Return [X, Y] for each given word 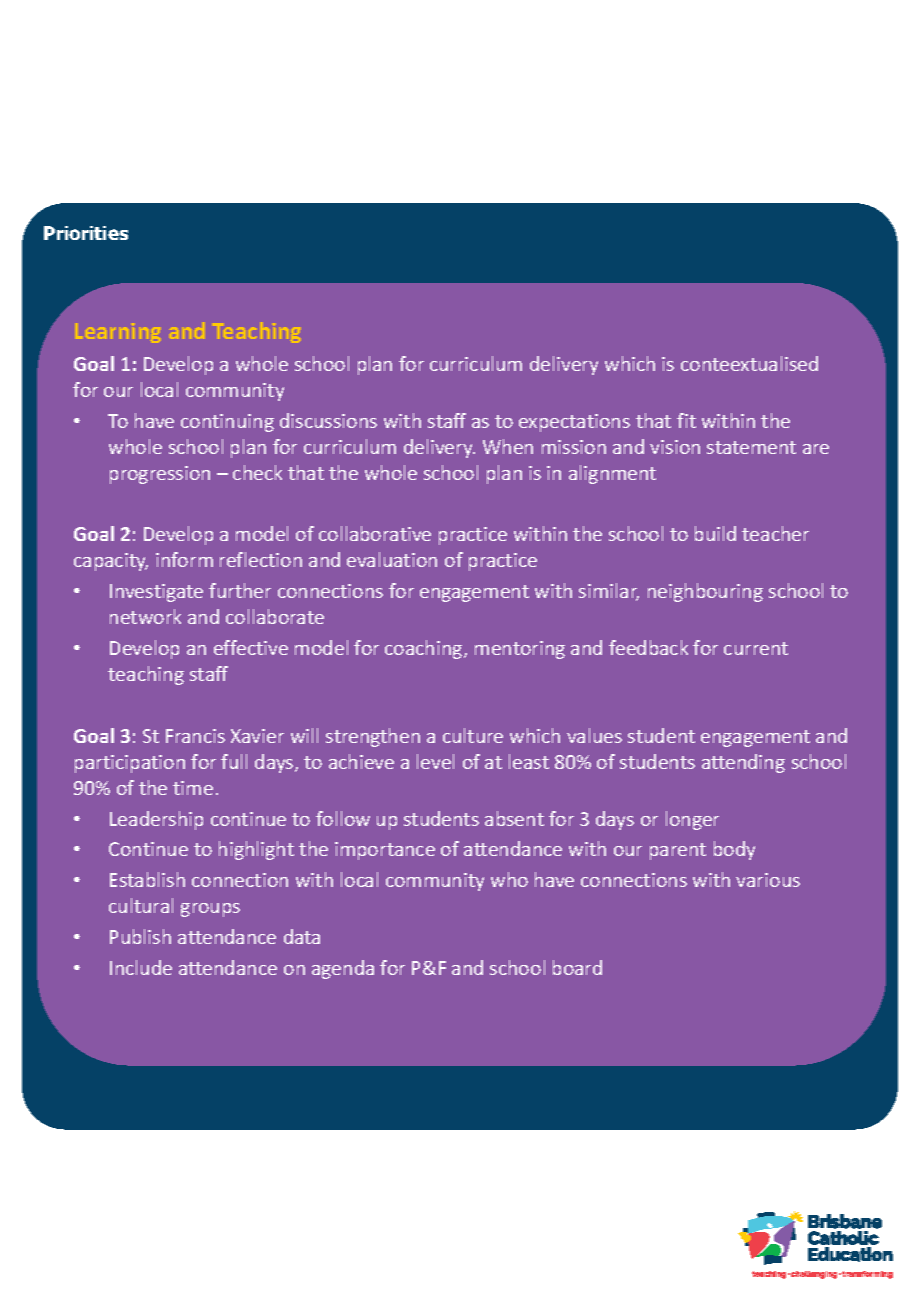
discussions [328, 420]
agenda [343, 969]
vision [675, 447]
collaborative [375, 533]
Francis [195, 736]
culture [473, 735]
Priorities [86, 233]
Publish [140, 936]
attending [743, 763]
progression [160, 475]
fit [686, 420]
